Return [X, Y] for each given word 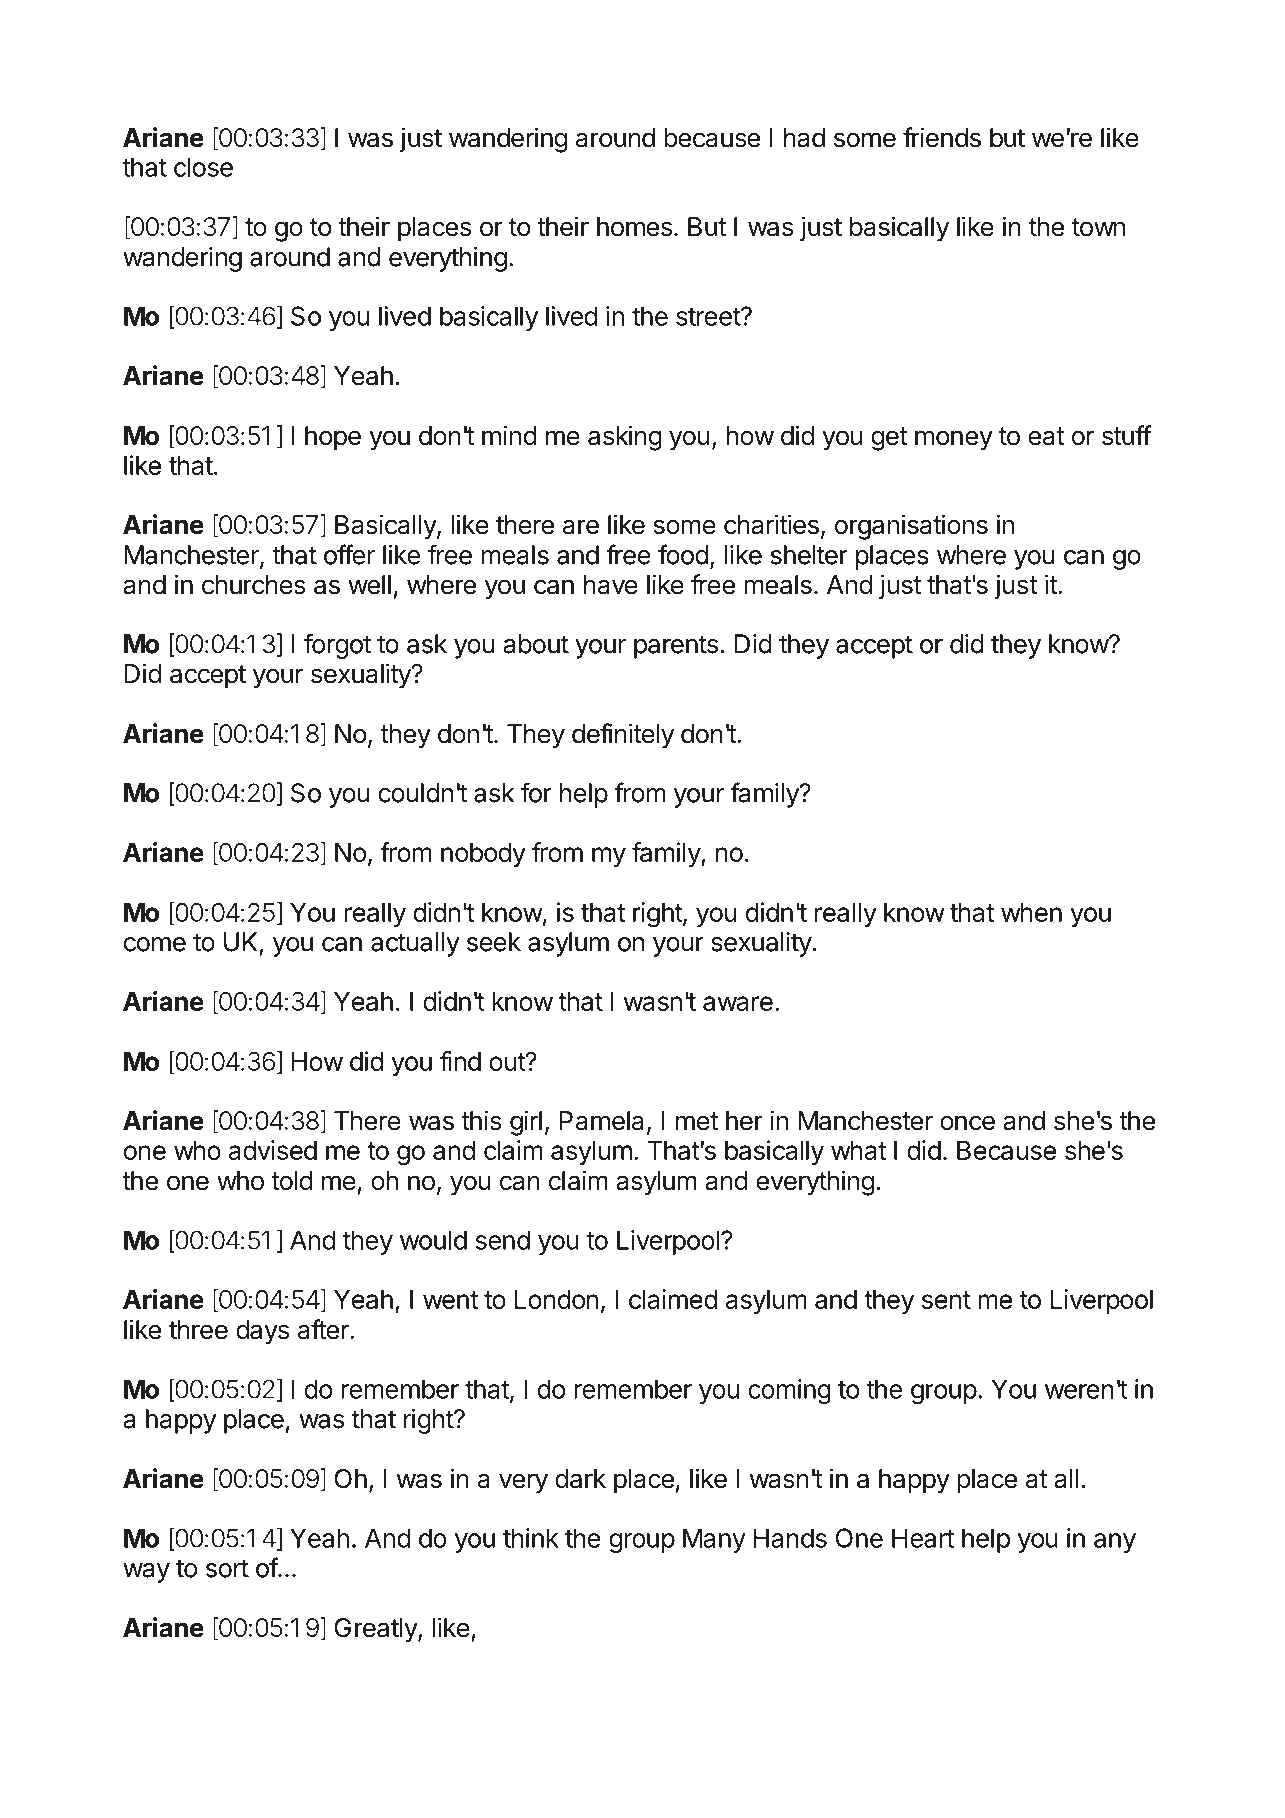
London [557, 1299]
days [262, 1332]
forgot [337, 646]
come [155, 944]
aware [738, 1003]
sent [946, 1300]
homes [634, 227]
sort [227, 1568]
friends [942, 137]
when [1031, 912]
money [954, 440]
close [203, 167]
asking [625, 438]
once [967, 1123]
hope [333, 438]
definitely [623, 736]
